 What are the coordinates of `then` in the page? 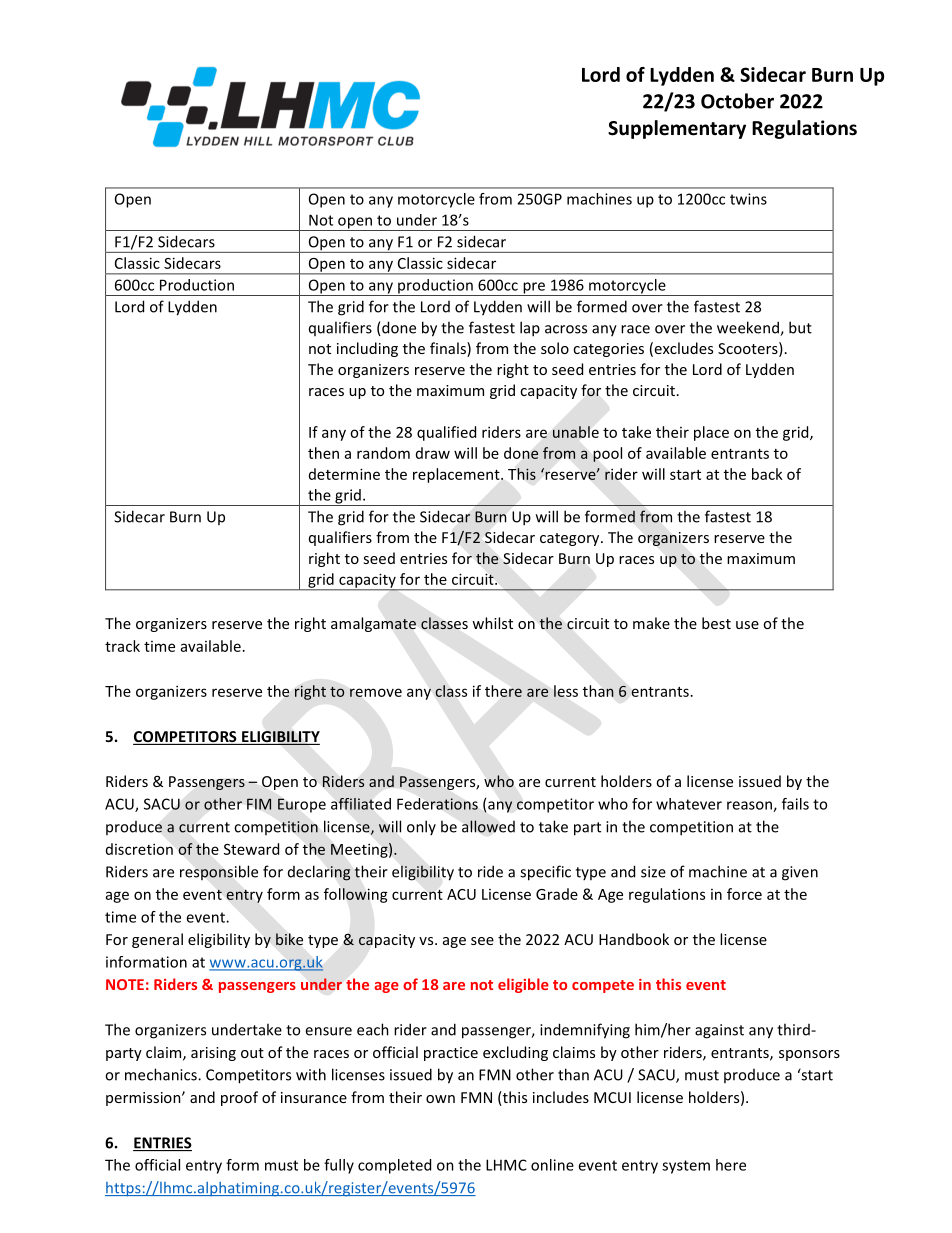 It's located at (323, 453).
